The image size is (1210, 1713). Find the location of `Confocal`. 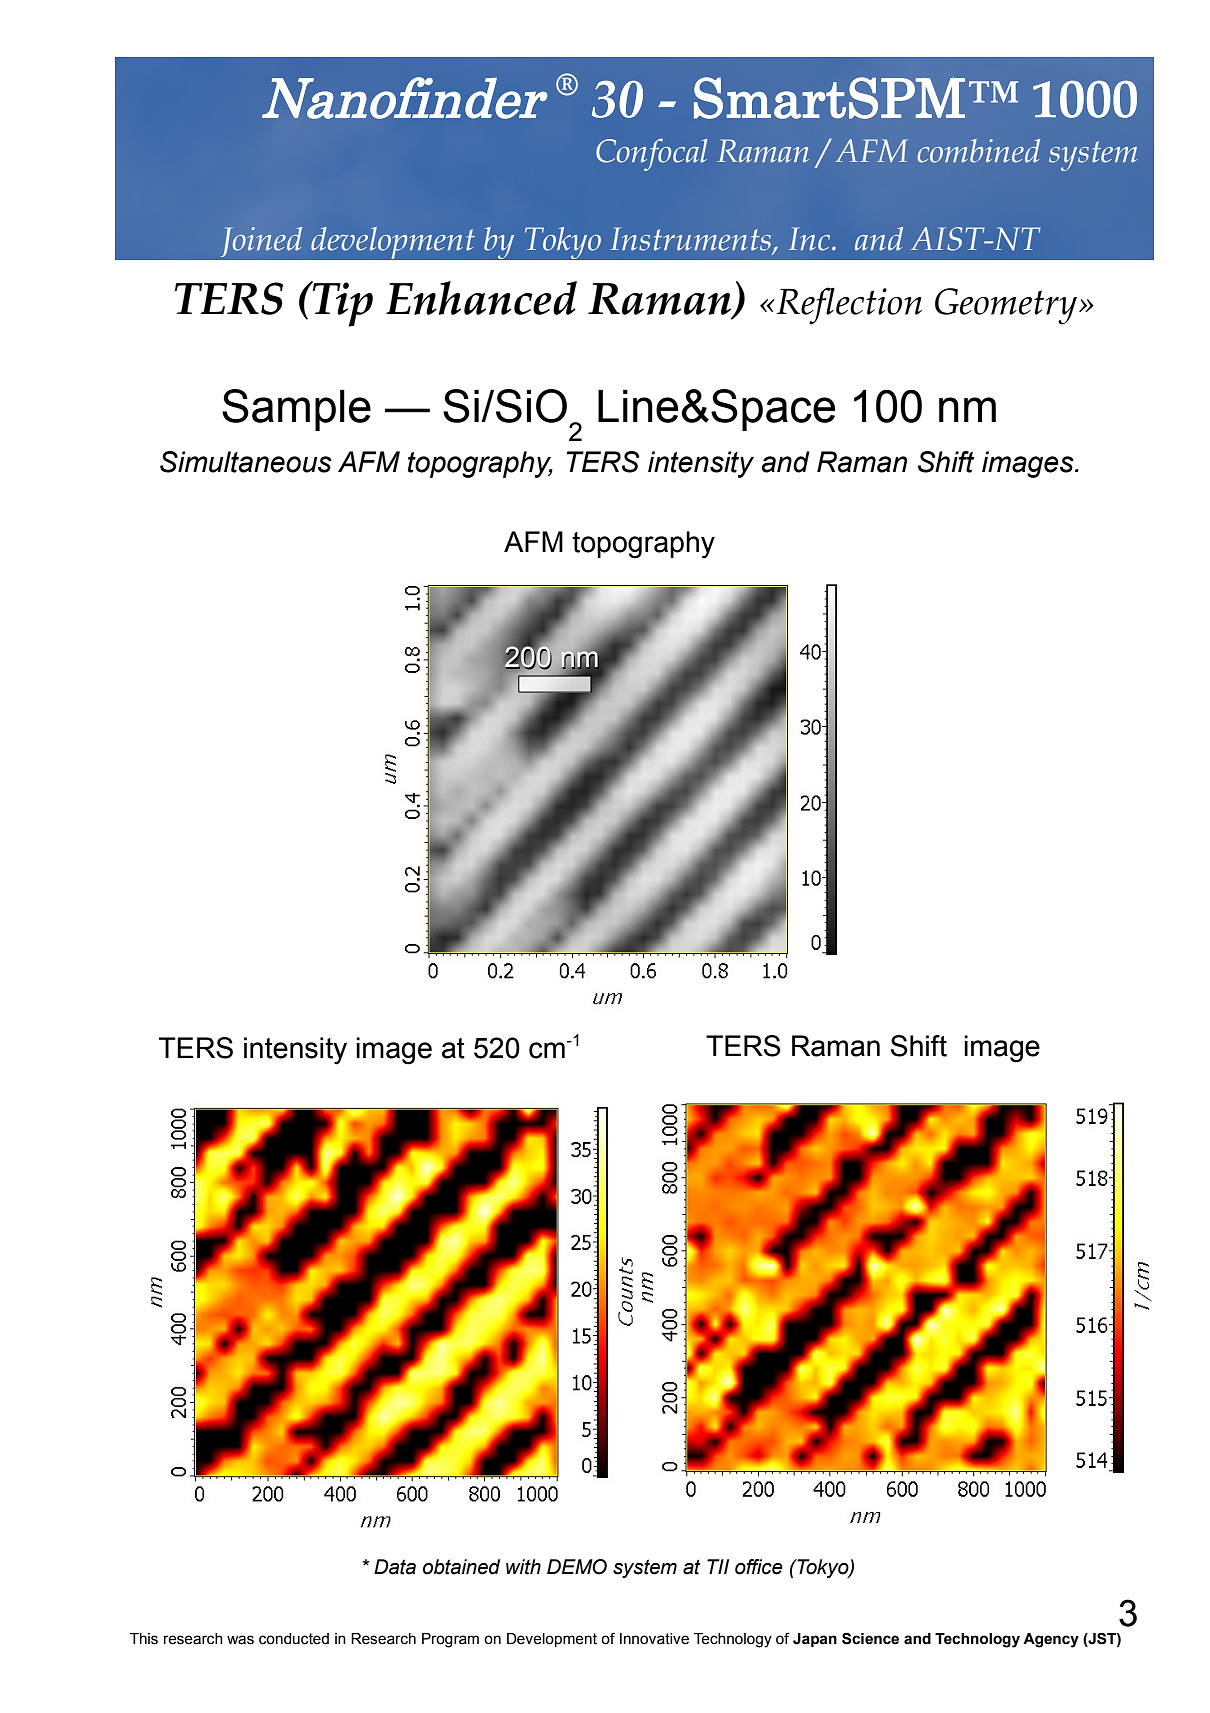

Confocal is located at coordinates (652, 154).
